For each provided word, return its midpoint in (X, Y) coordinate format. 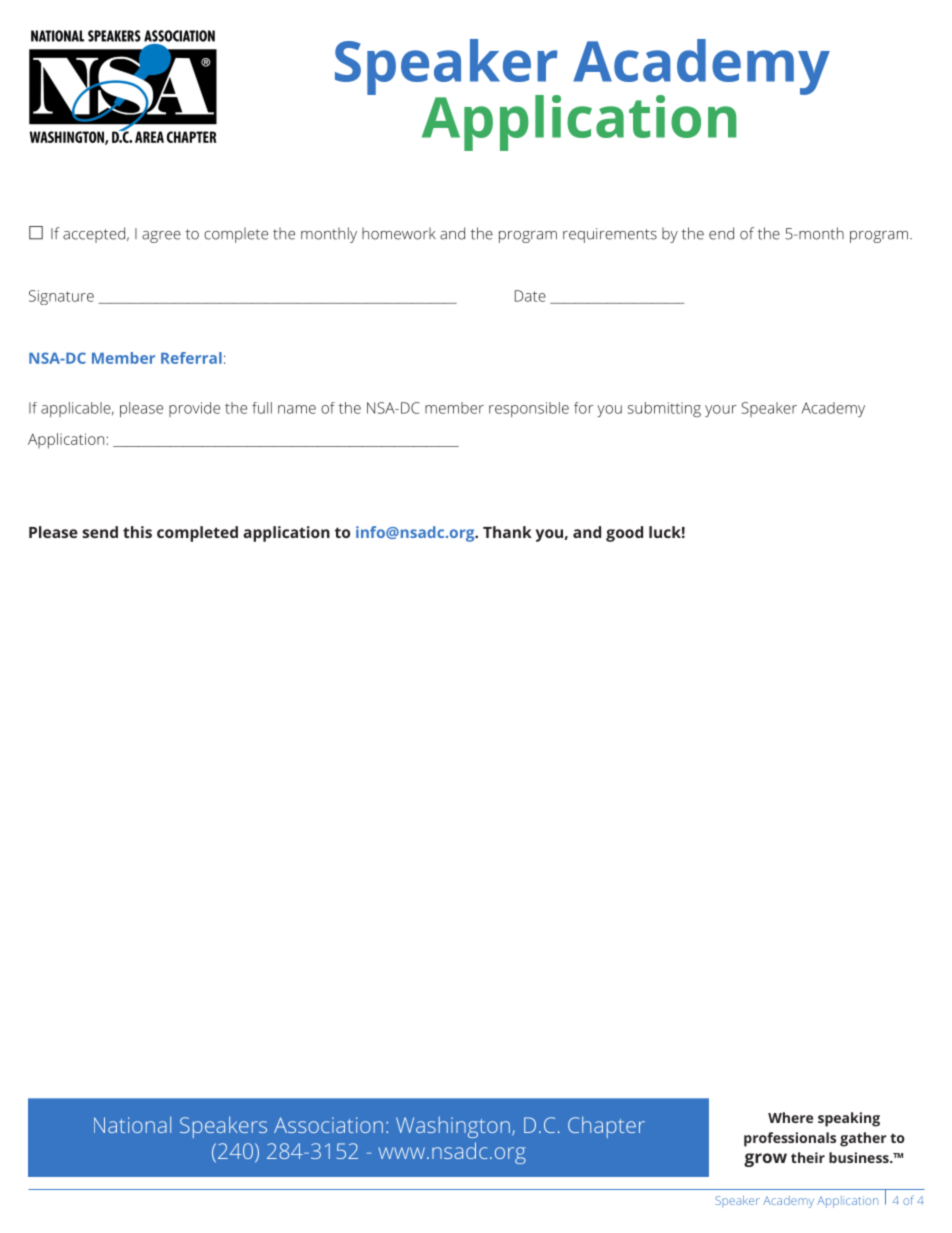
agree (161, 237)
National (132, 1124)
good (624, 534)
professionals (790, 1139)
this (137, 532)
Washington (453, 1127)
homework (399, 233)
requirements (610, 235)
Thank (507, 532)
